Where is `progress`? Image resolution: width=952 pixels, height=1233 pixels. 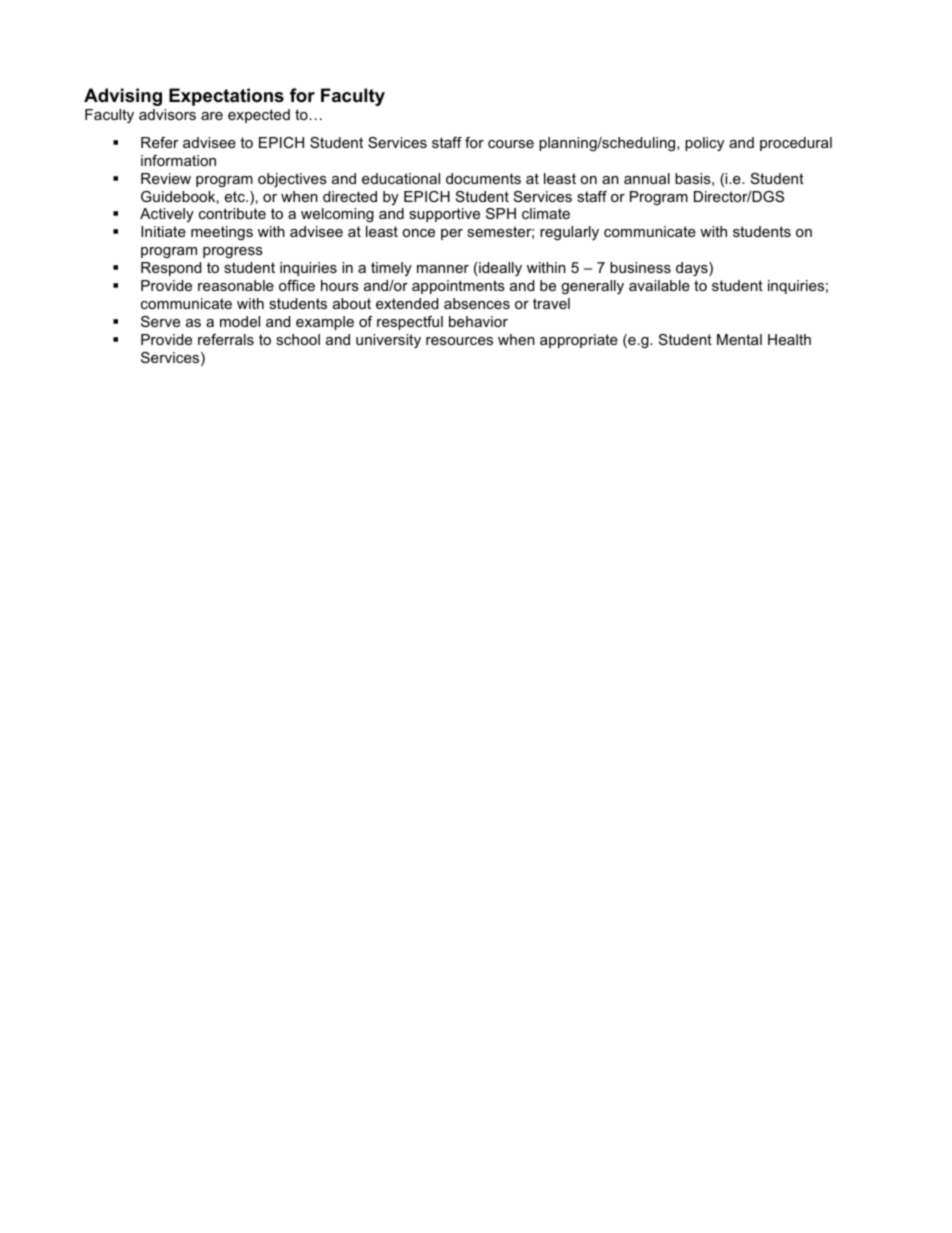
progress is located at coordinates (233, 252).
